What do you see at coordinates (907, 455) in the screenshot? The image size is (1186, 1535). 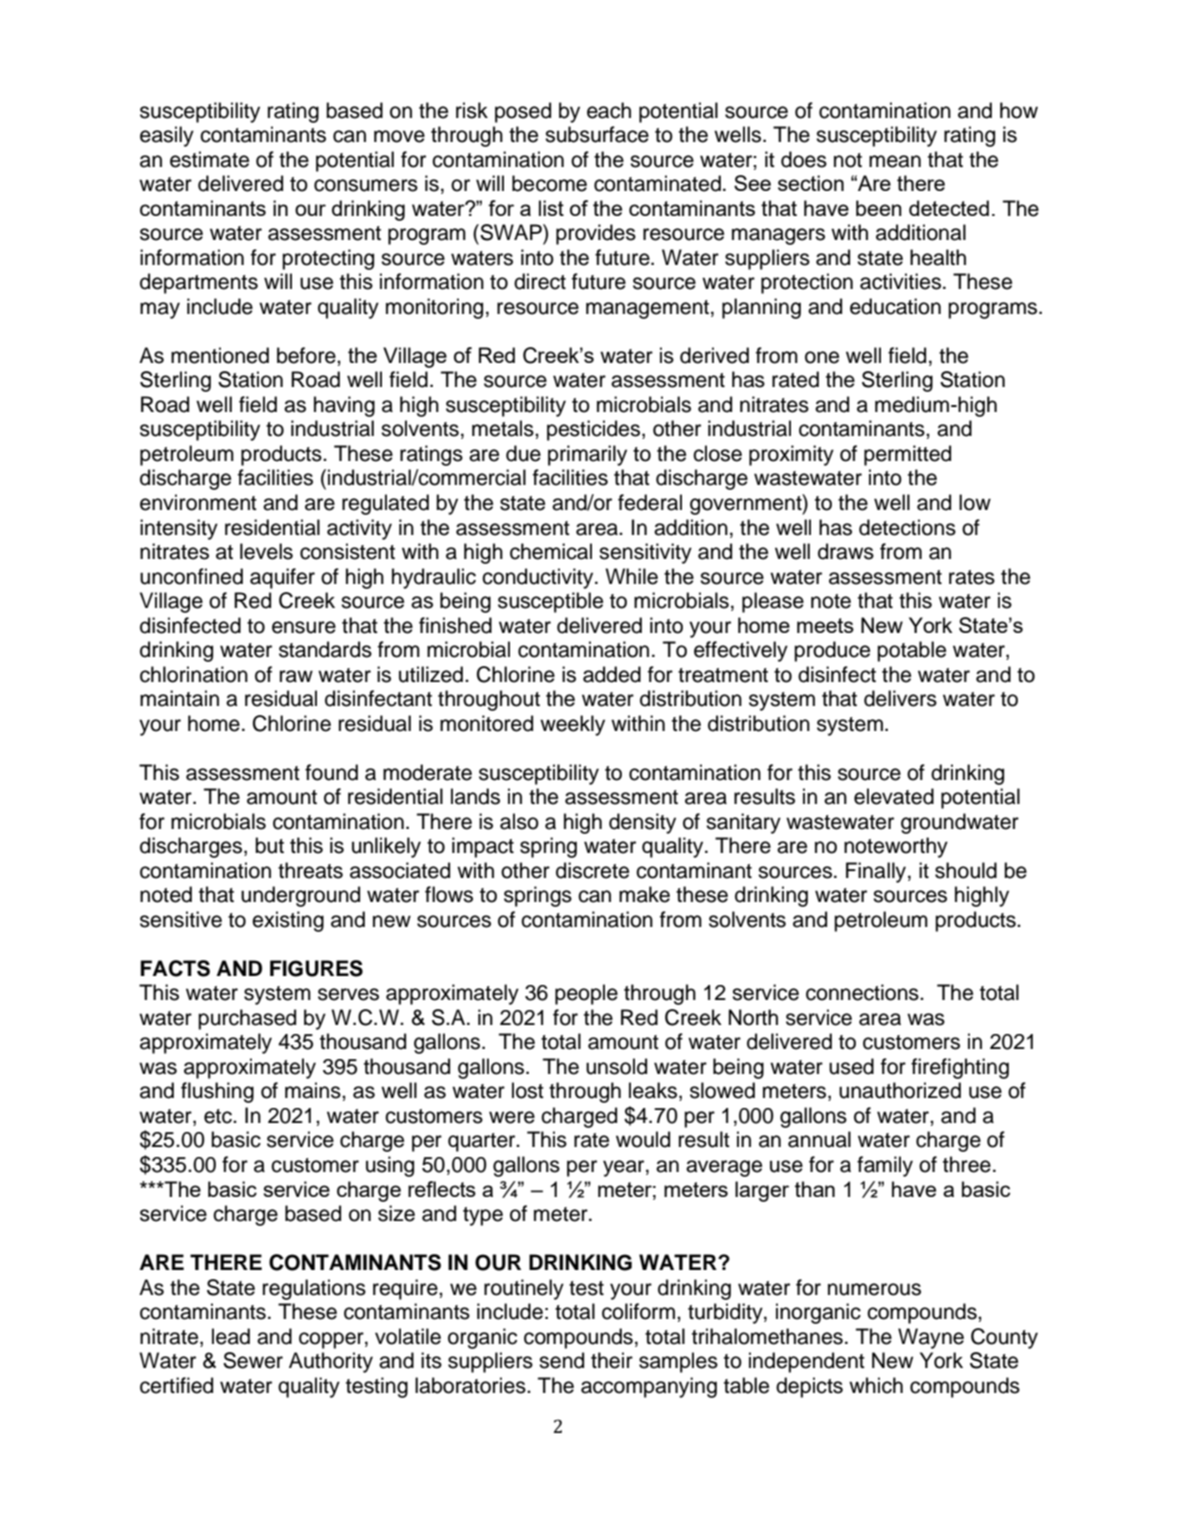 I see `permitted` at bounding box center [907, 455].
